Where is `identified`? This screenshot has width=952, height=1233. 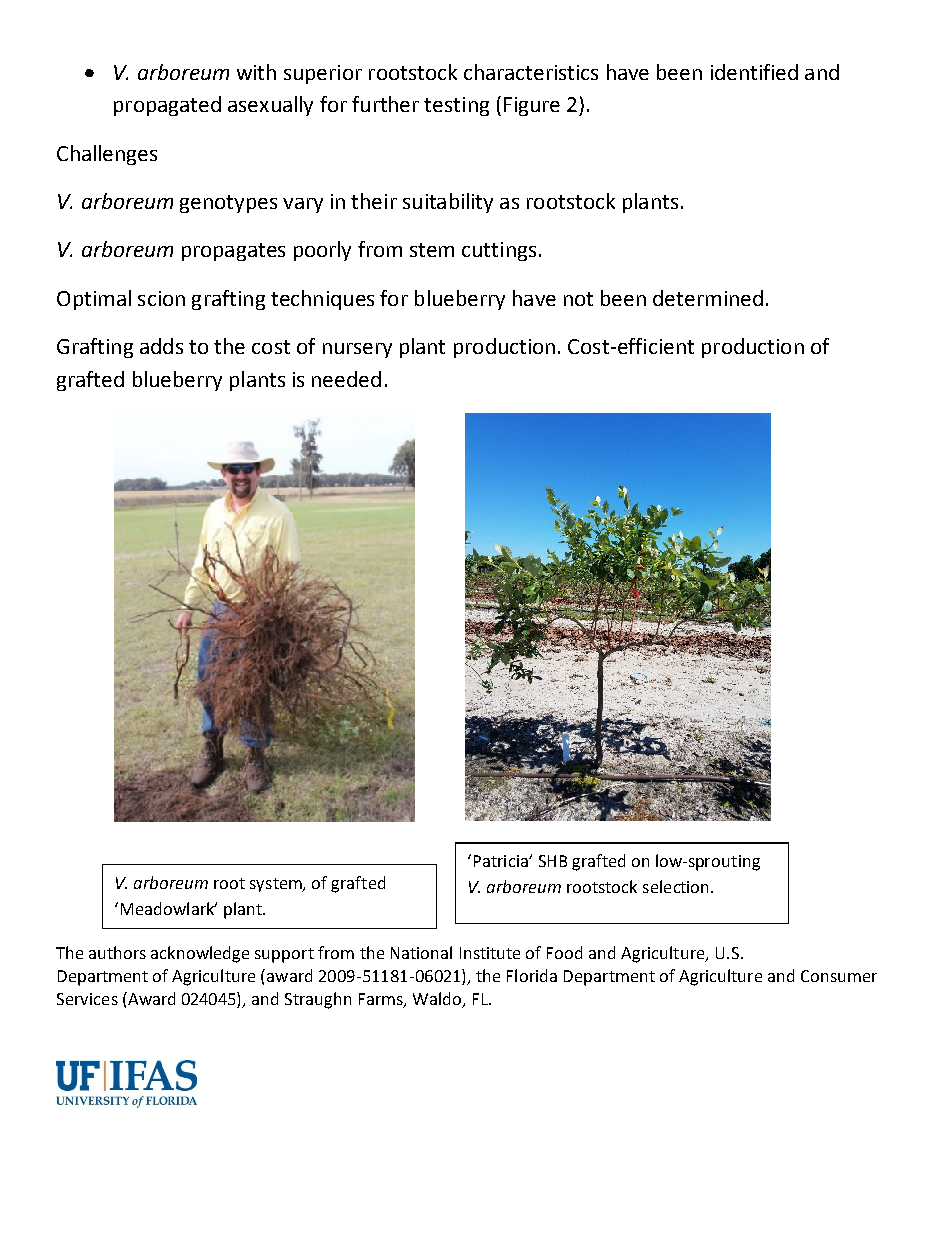
identified is located at coordinates (754, 72).
